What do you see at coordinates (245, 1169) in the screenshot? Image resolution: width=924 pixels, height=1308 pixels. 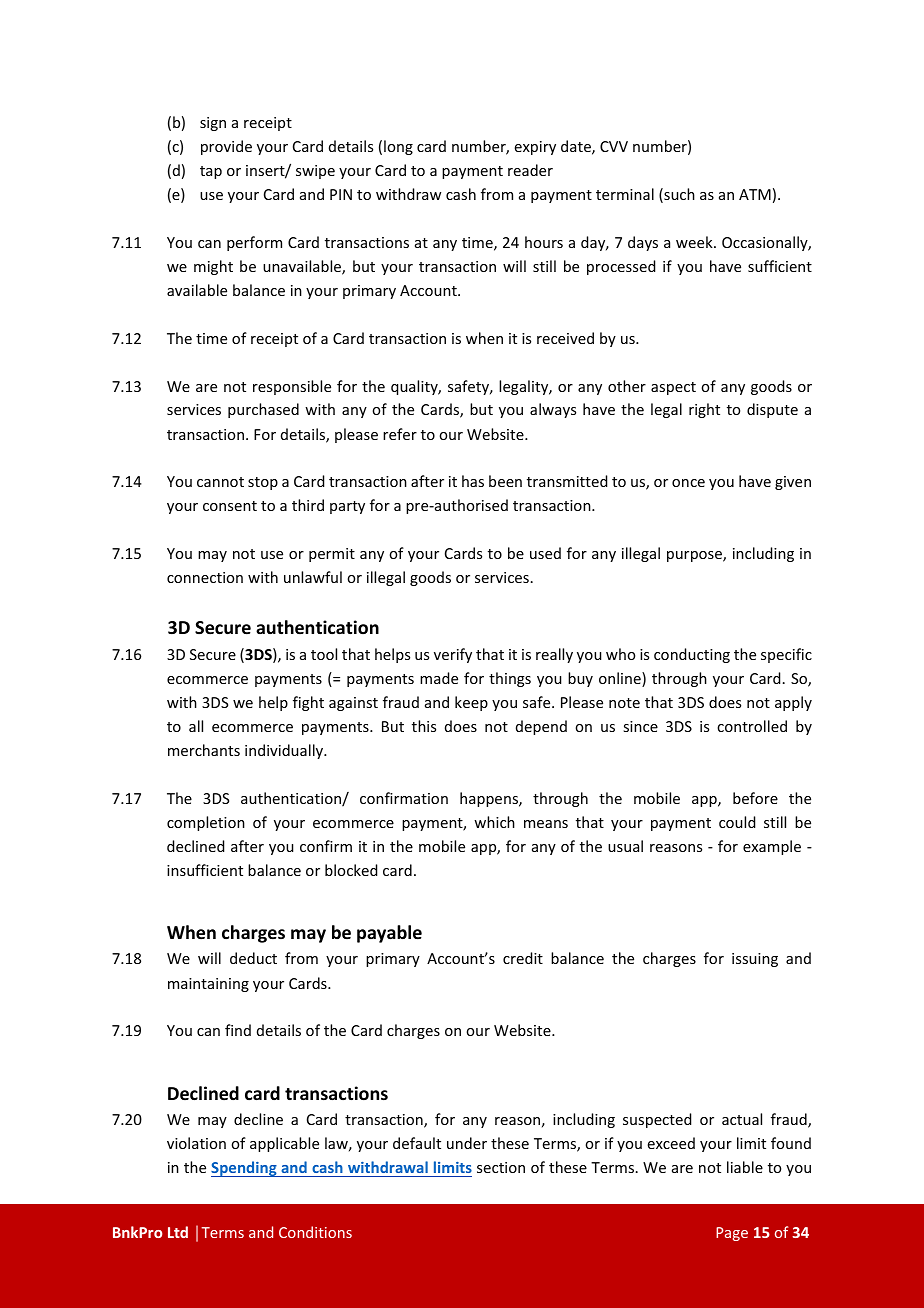 I see `Spending` at bounding box center [245, 1169].
